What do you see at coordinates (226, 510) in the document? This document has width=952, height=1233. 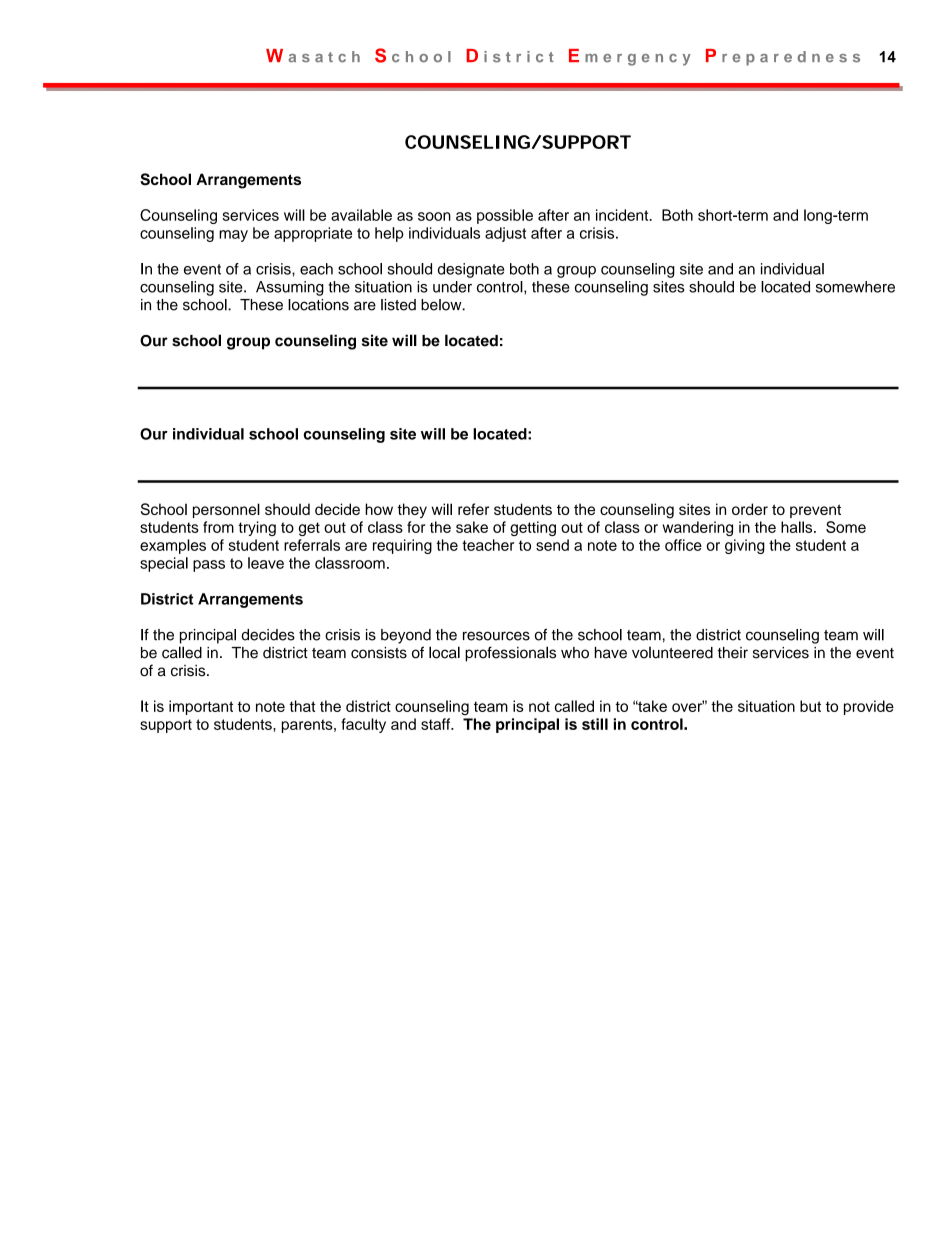 I see `personnel` at bounding box center [226, 510].
